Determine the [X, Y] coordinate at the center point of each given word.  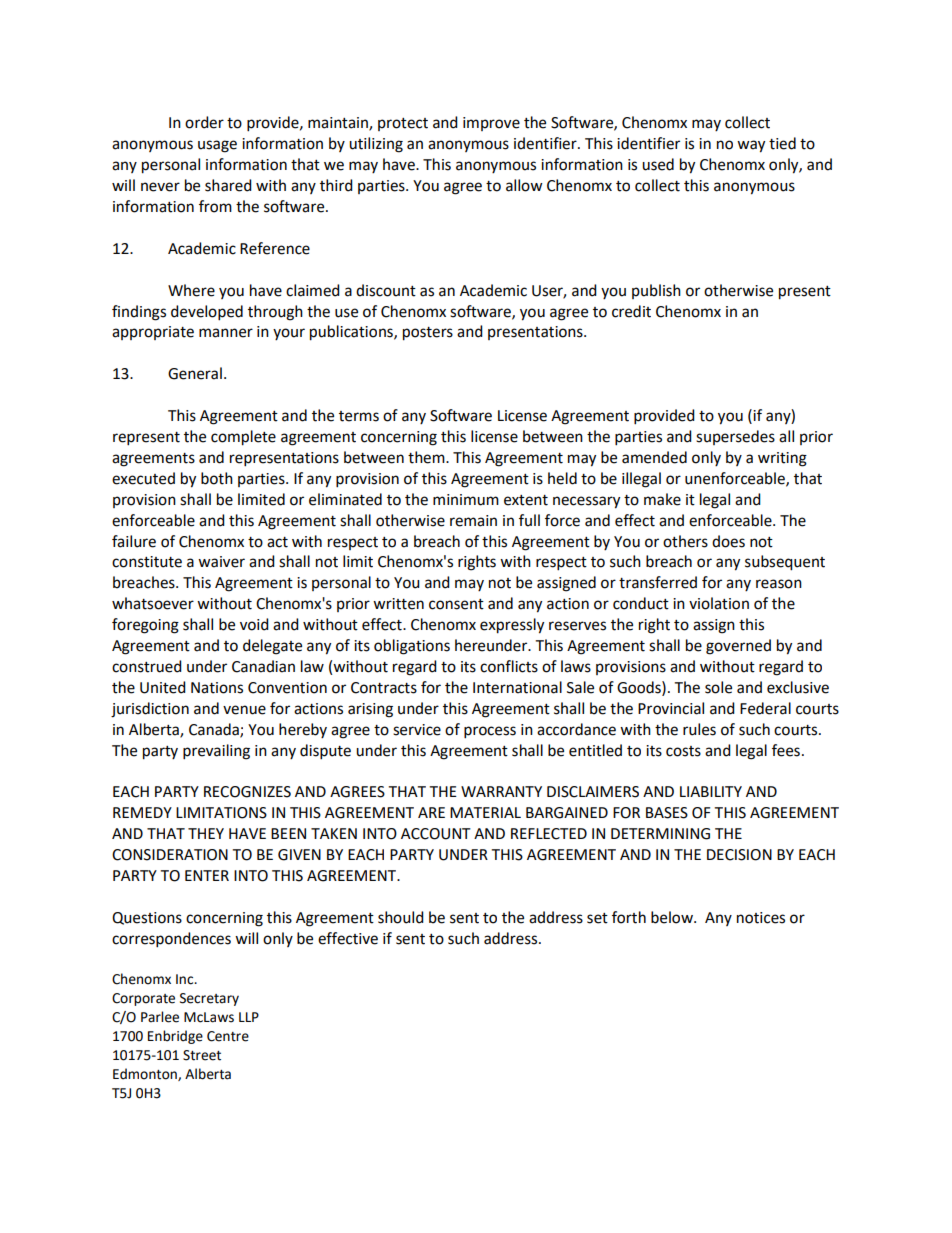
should [401, 917]
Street [202, 1055]
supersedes [735, 437]
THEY [206, 833]
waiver [221, 562]
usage [217, 146]
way [751, 146]
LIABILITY [711, 791]
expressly [512, 626]
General [195, 373]
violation [719, 603]
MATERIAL [485, 812]
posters [428, 334]
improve [491, 124]
